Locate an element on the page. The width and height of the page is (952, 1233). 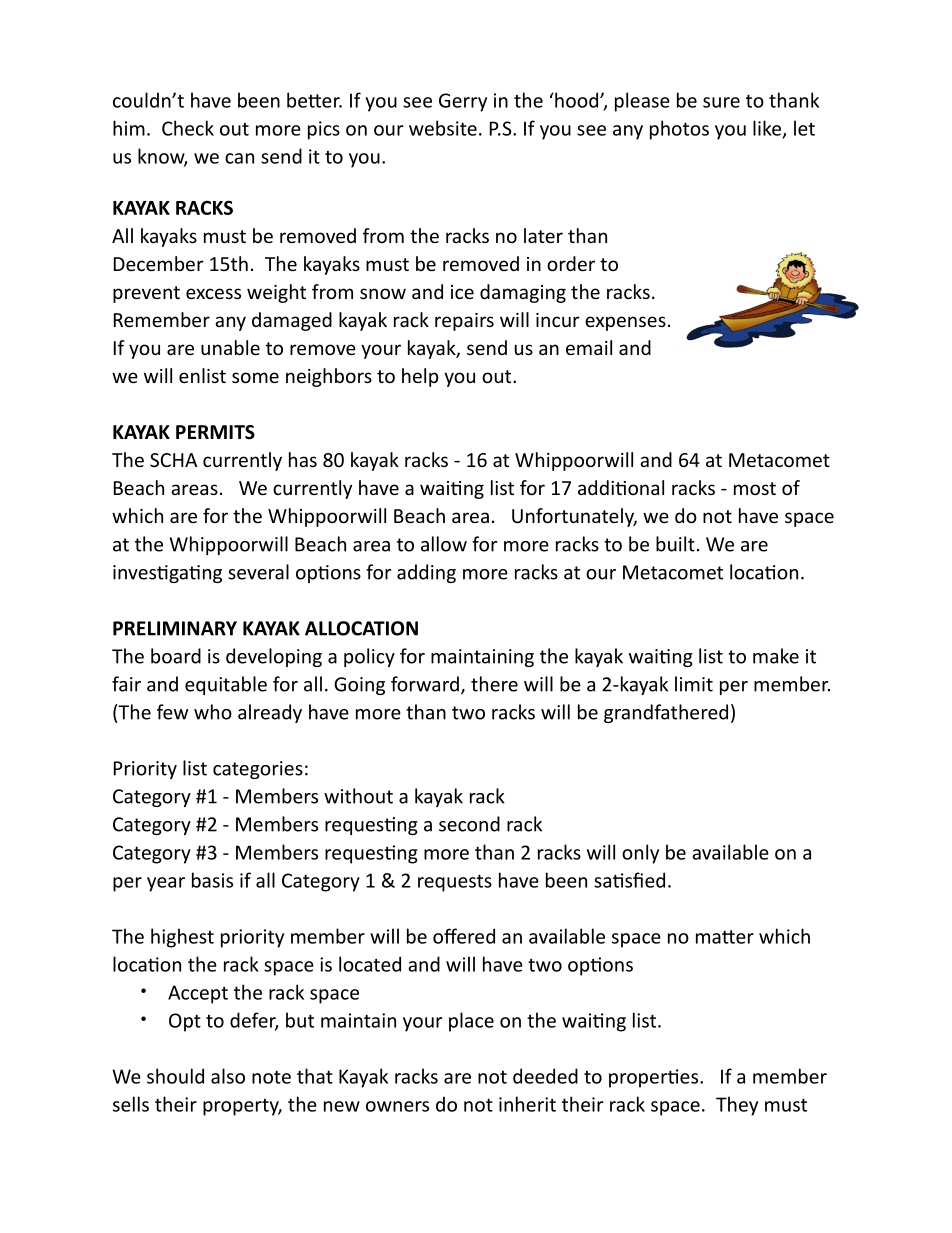
basis is located at coordinates (212, 880).
